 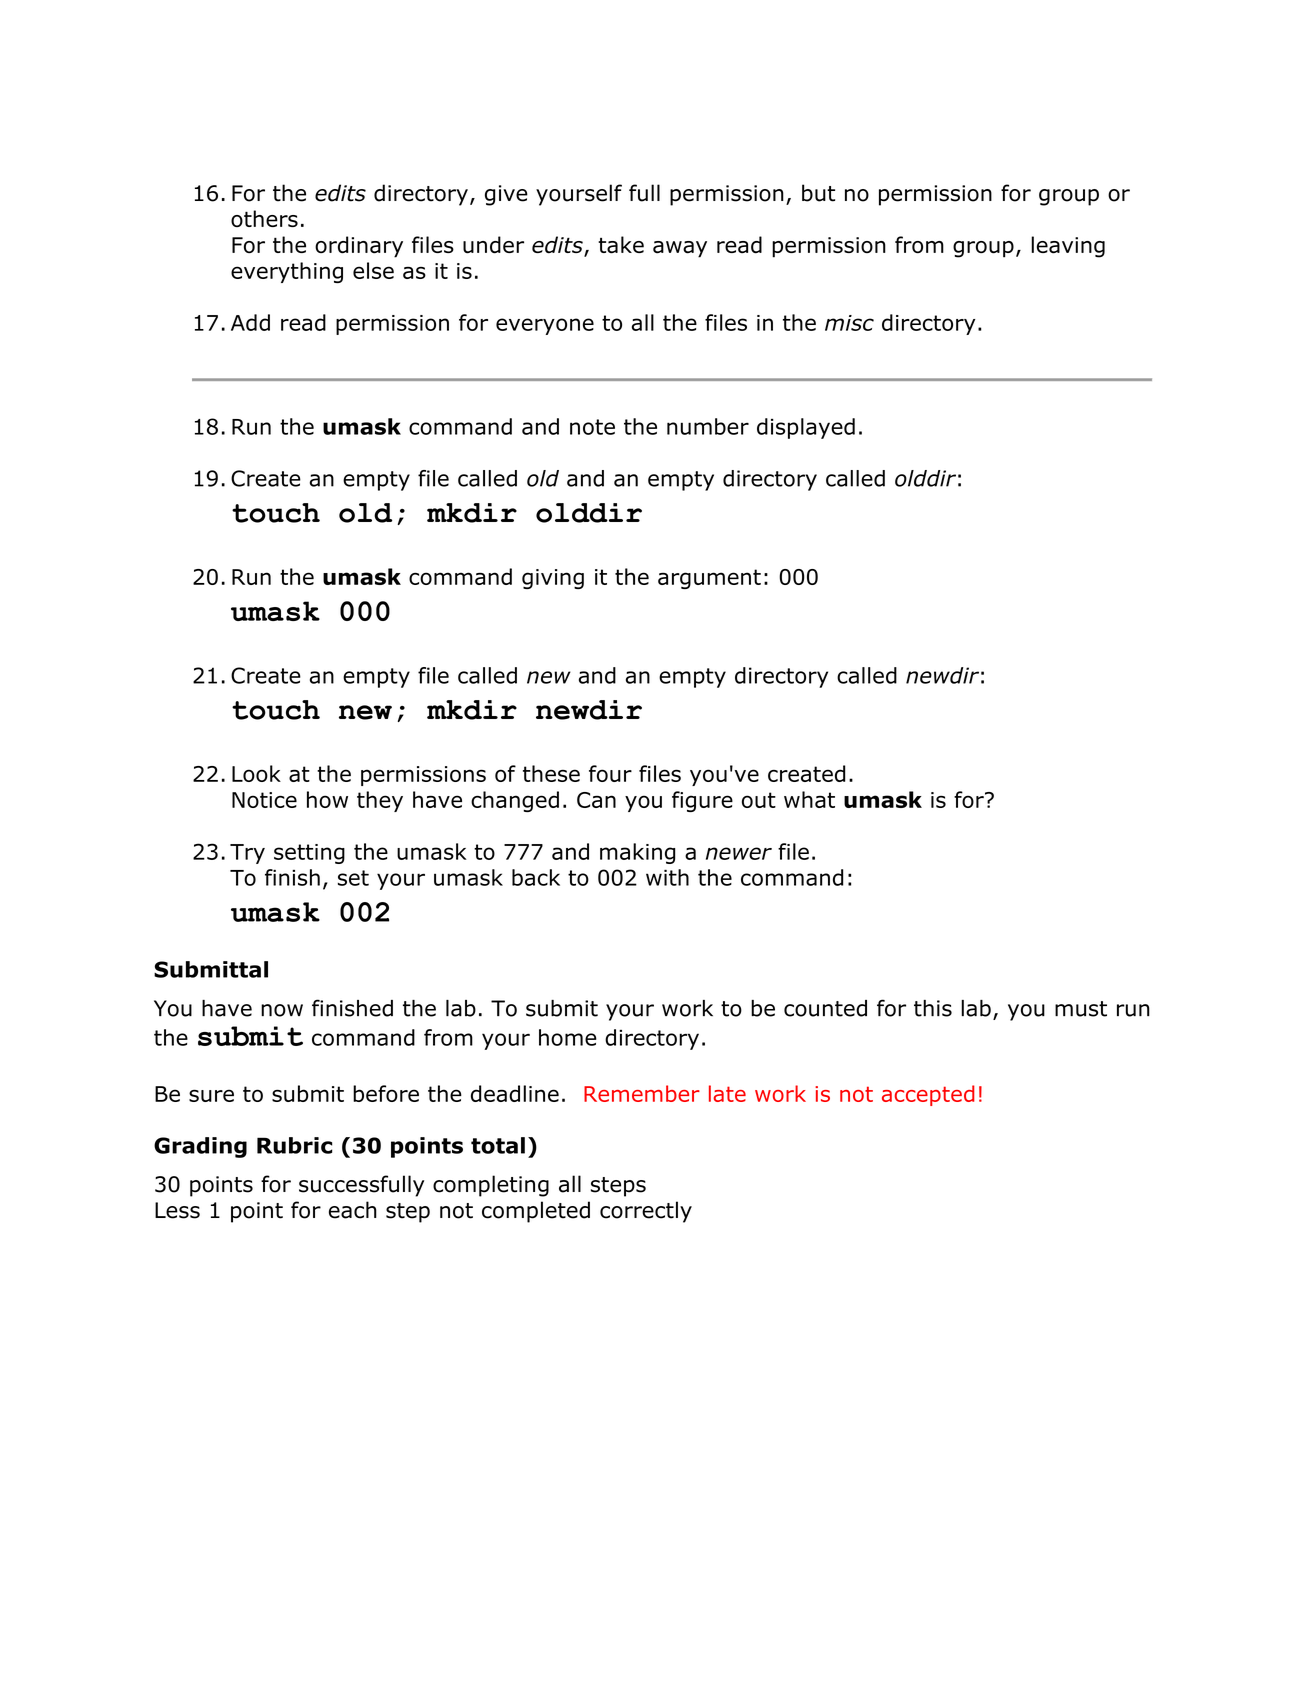 What do you see at coordinates (1068, 247) in the page?
I see `leaving` at bounding box center [1068, 247].
